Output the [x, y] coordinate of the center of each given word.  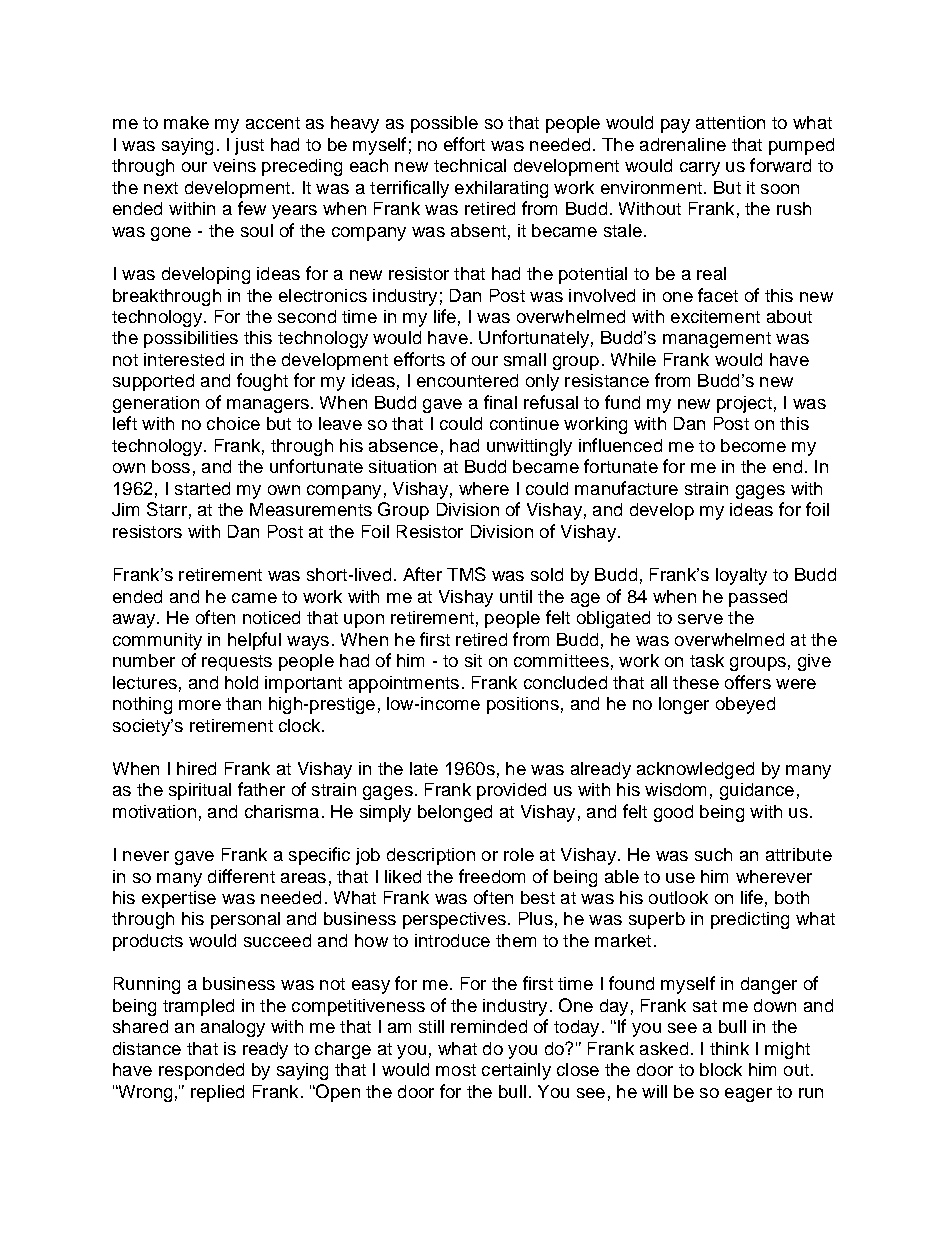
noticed [271, 617]
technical [470, 165]
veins [234, 165]
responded [201, 1071]
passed [758, 598]
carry [700, 169]
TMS [466, 574]
